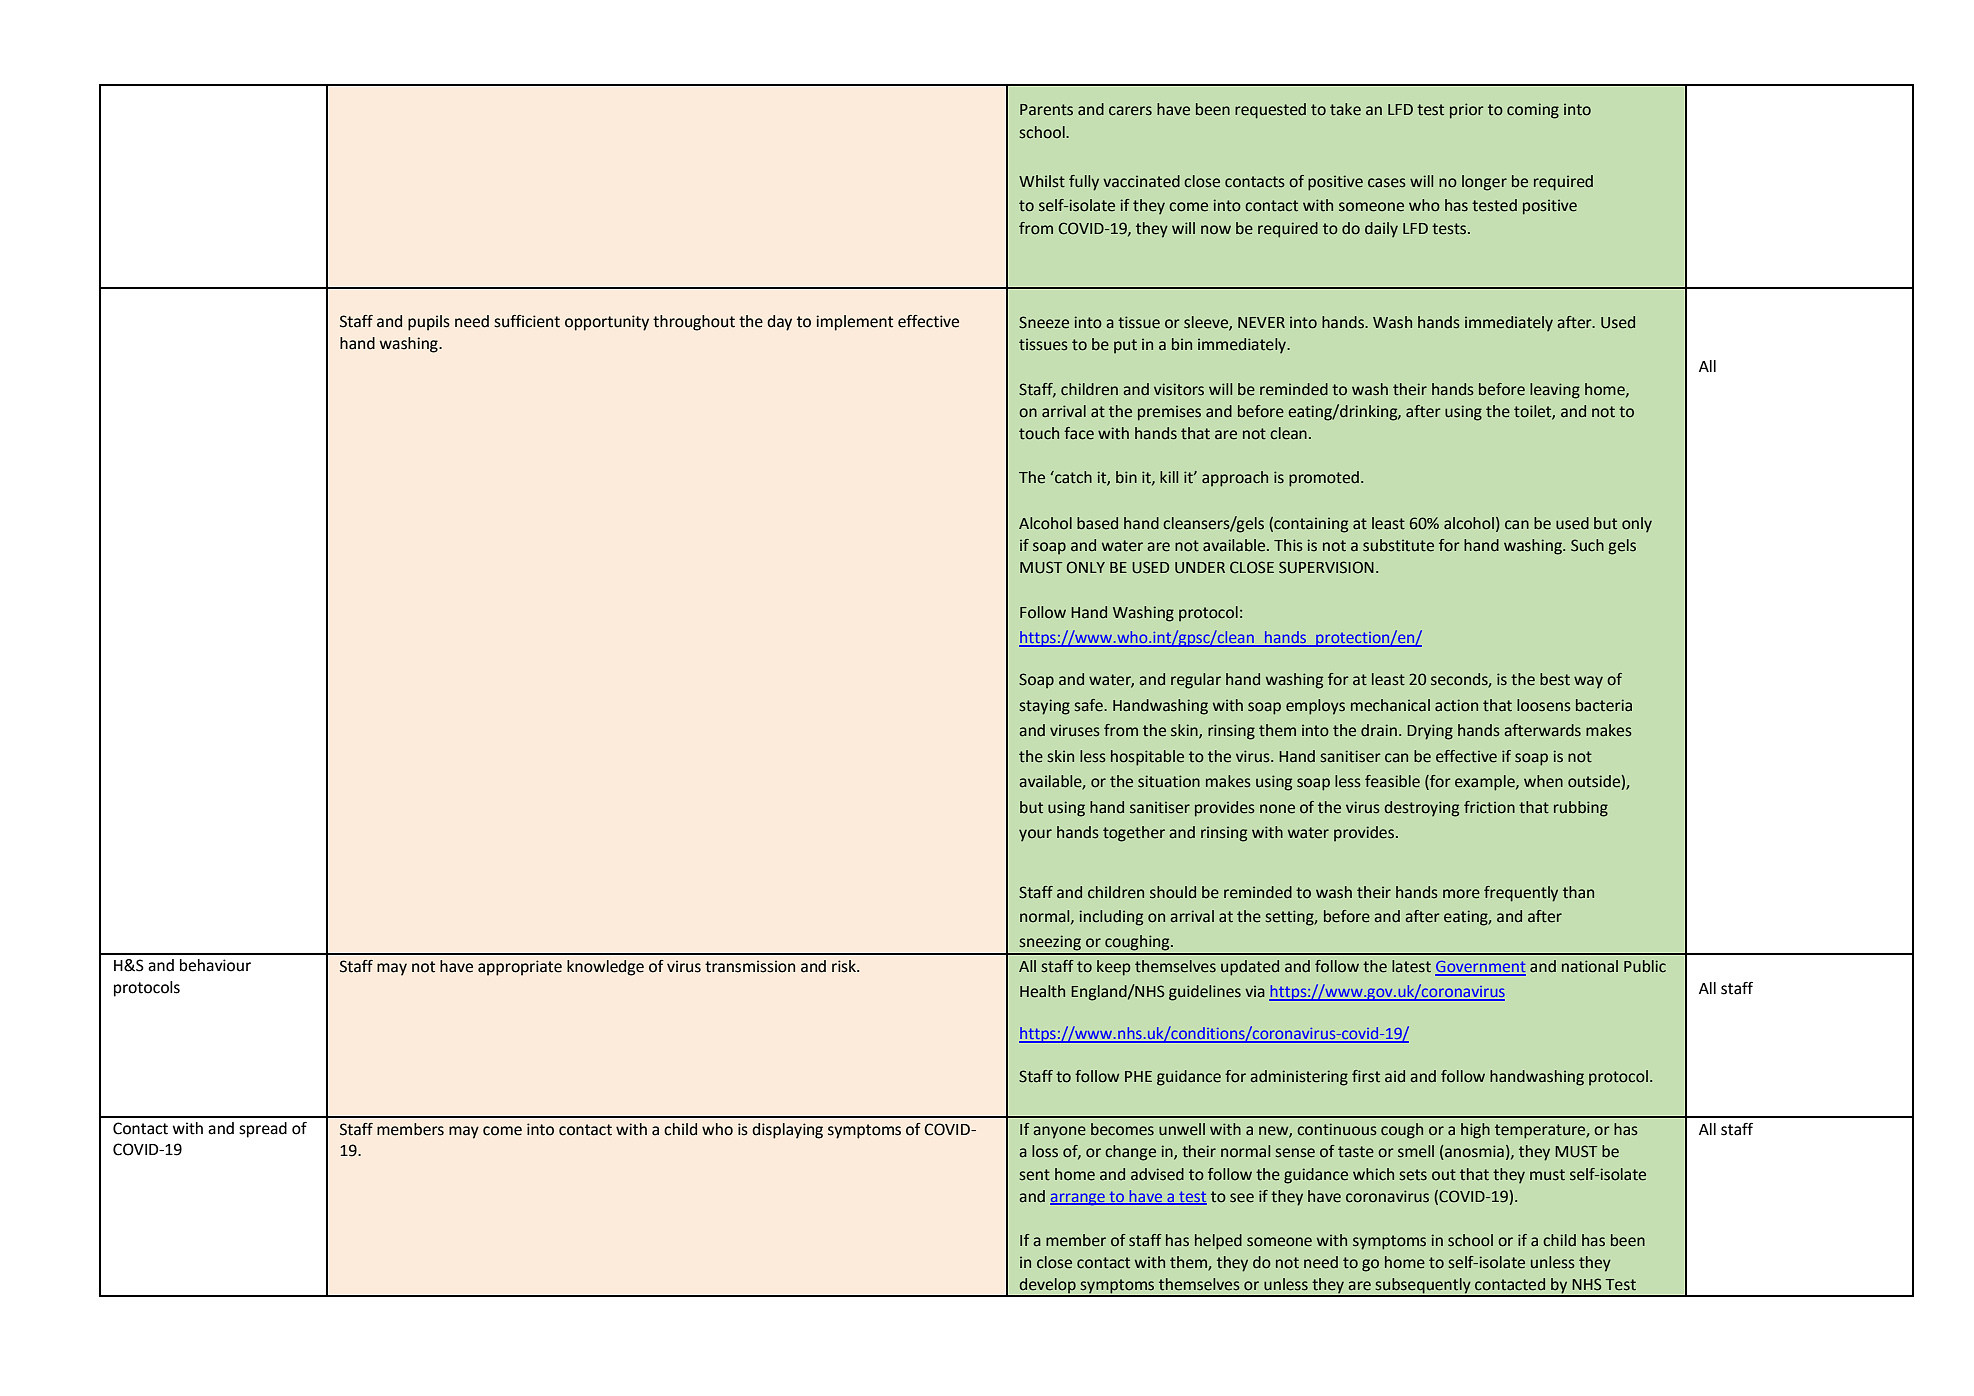 The height and width of the image is (1396, 1974). Describe the element at coordinates (1456, 705) in the image. I see `action` at that location.
